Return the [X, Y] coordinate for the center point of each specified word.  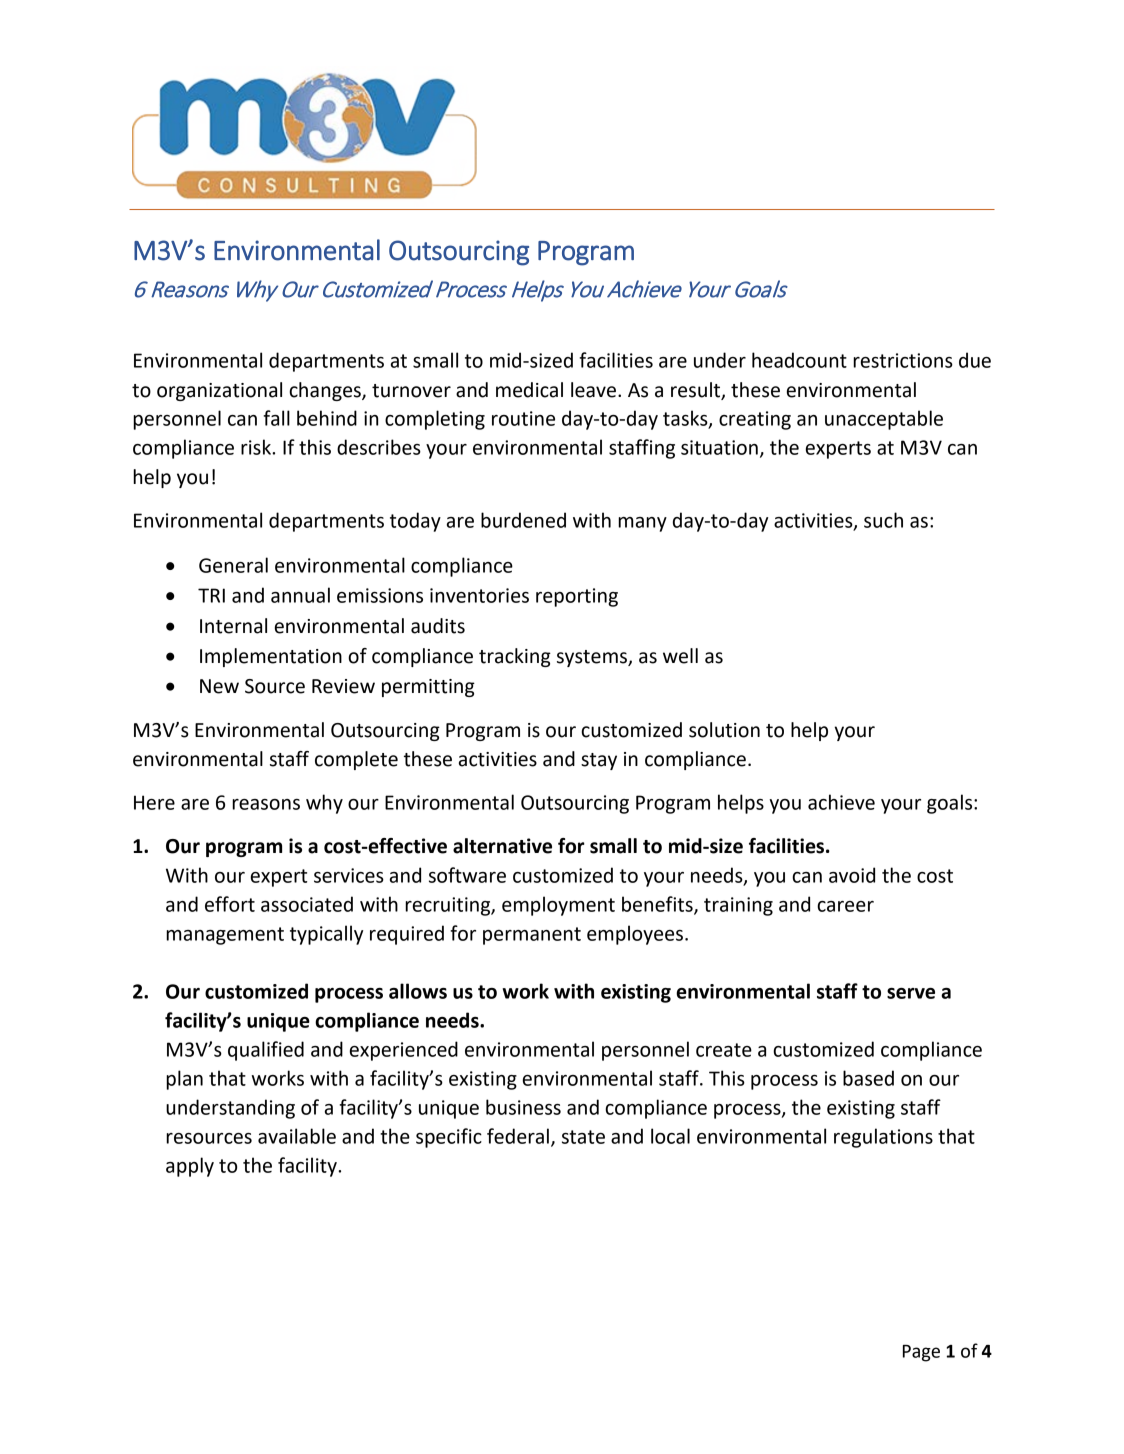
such [883, 520]
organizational [219, 391]
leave [593, 390]
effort [230, 904]
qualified [266, 1051]
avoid [852, 875]
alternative [502, 846]
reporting [577, 597]
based [868, 1078]
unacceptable [884, 420]
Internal [233, 626]
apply [190, 1167]
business [523, 1107]
